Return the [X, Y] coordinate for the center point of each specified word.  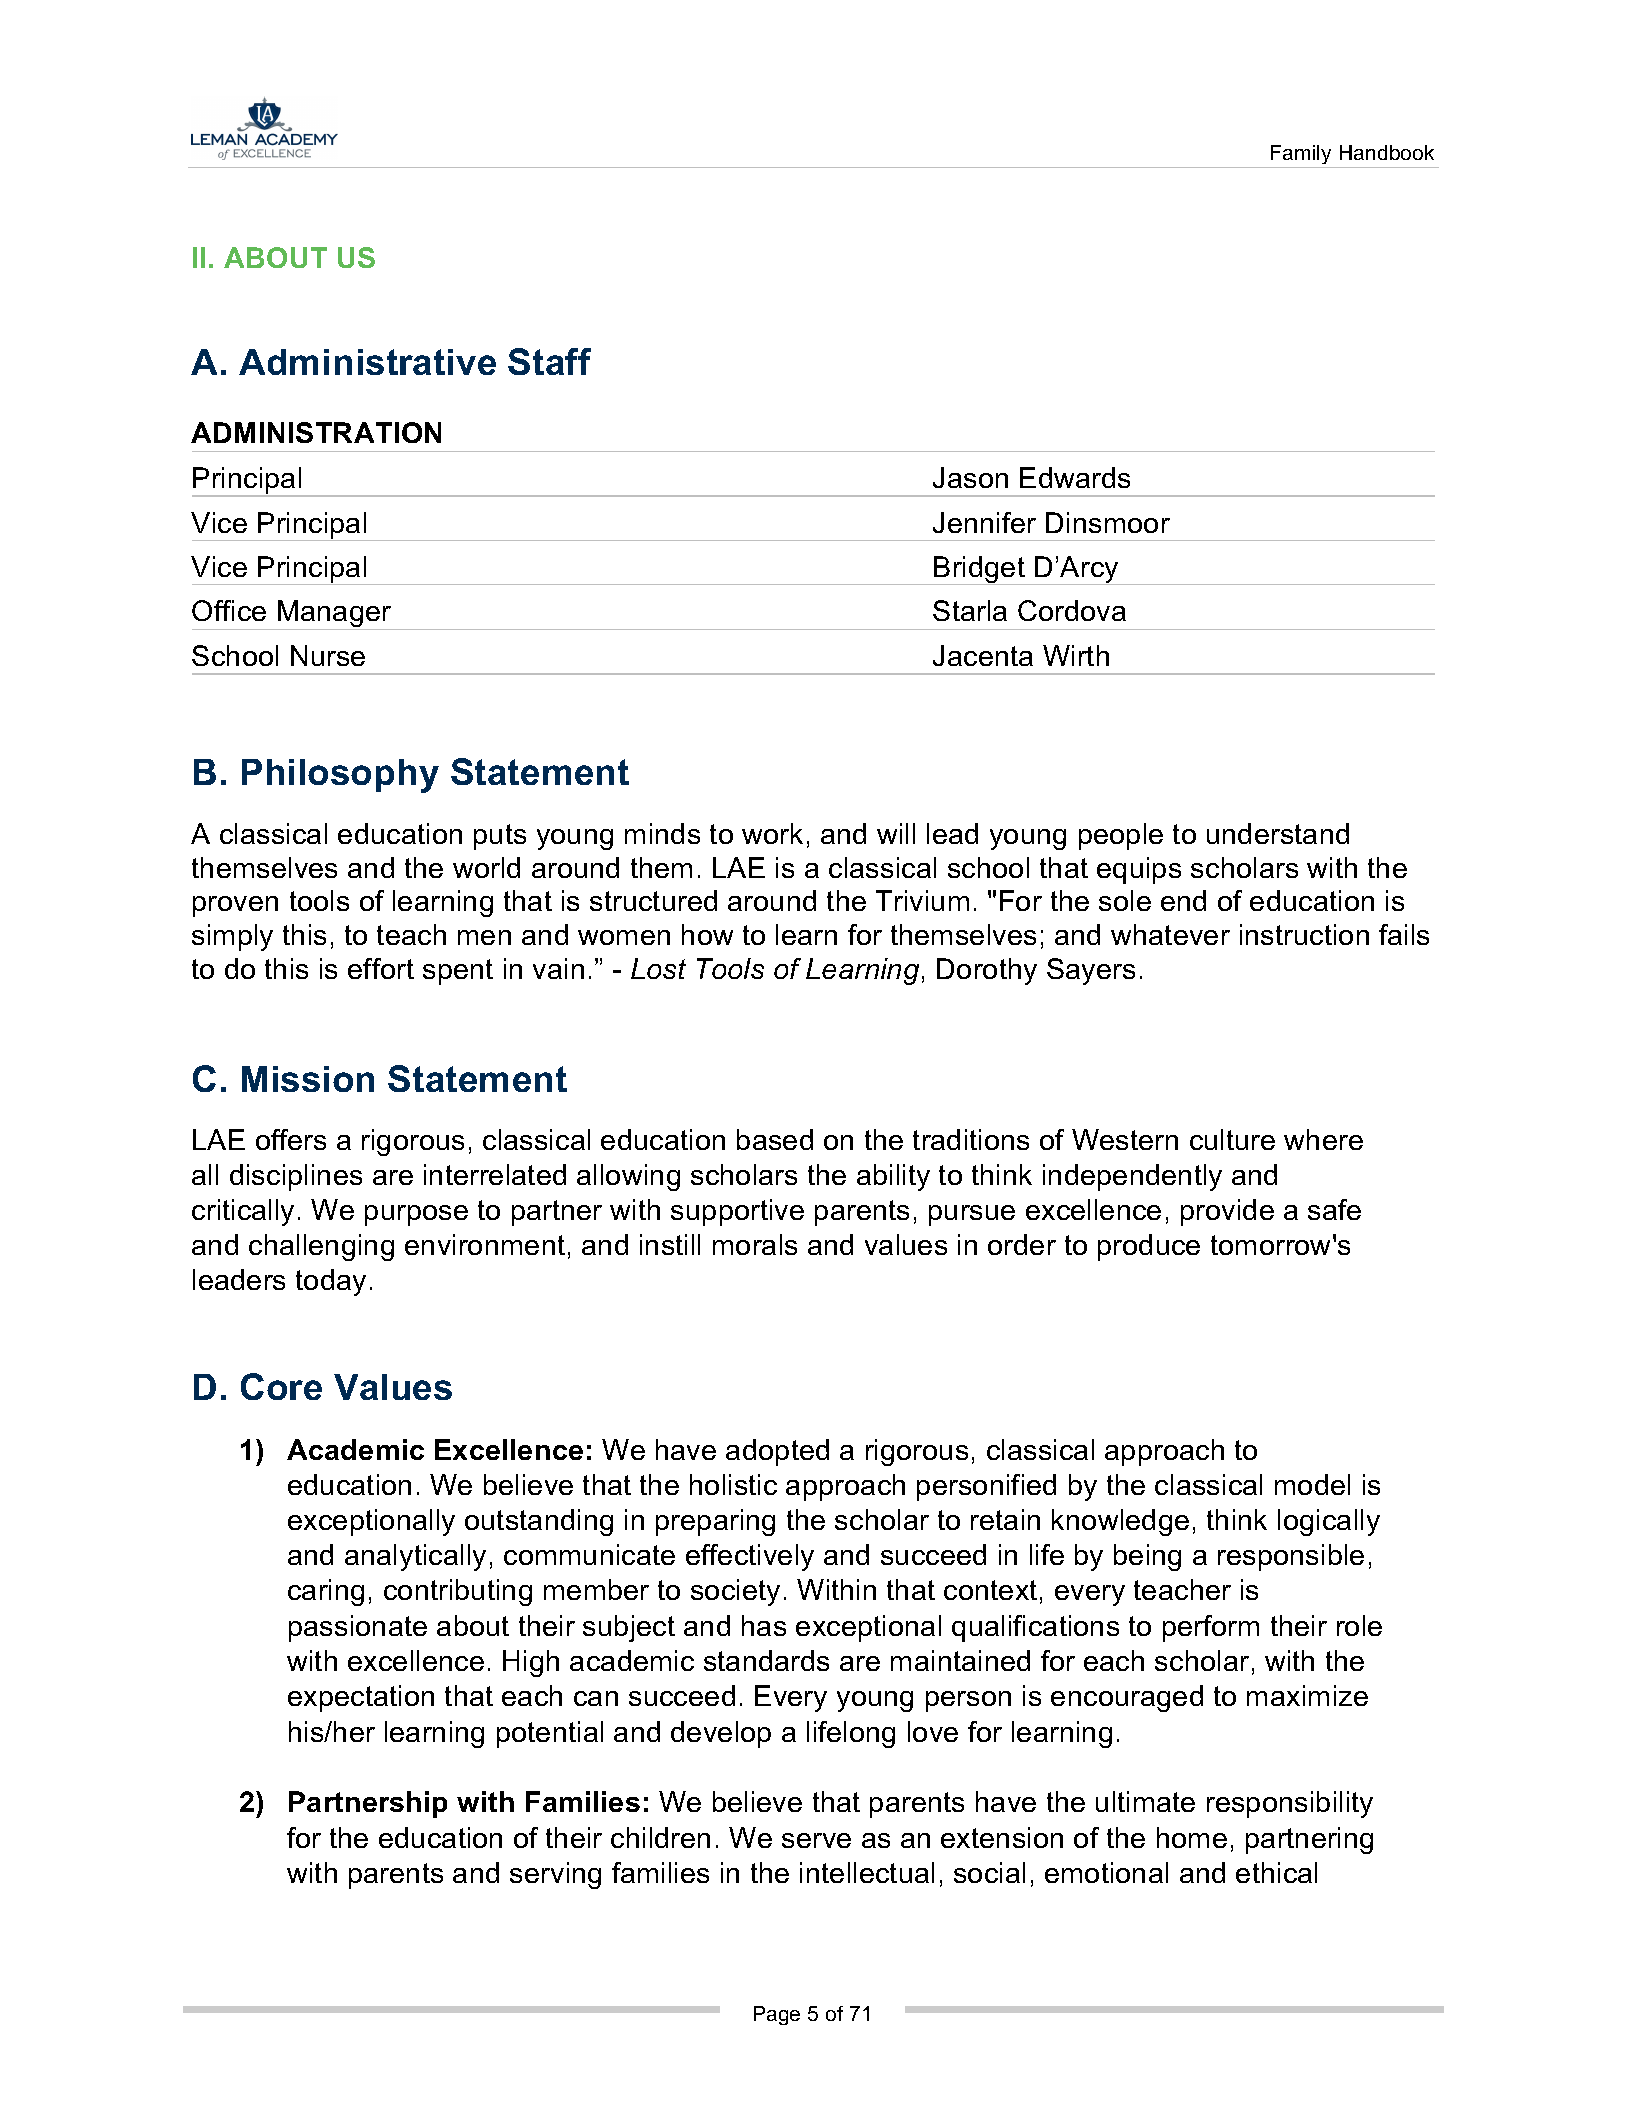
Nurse [328, 655]
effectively [750, 1557]
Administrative [367, 362]
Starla [970, 610]
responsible [1291, 1557]
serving [555, 1875]
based [775, 1139]
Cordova [1072, 610]
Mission [308, 1079]
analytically [415, 1557]
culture [1232, 1139]
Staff [549, 361]
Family [1301, 154]
